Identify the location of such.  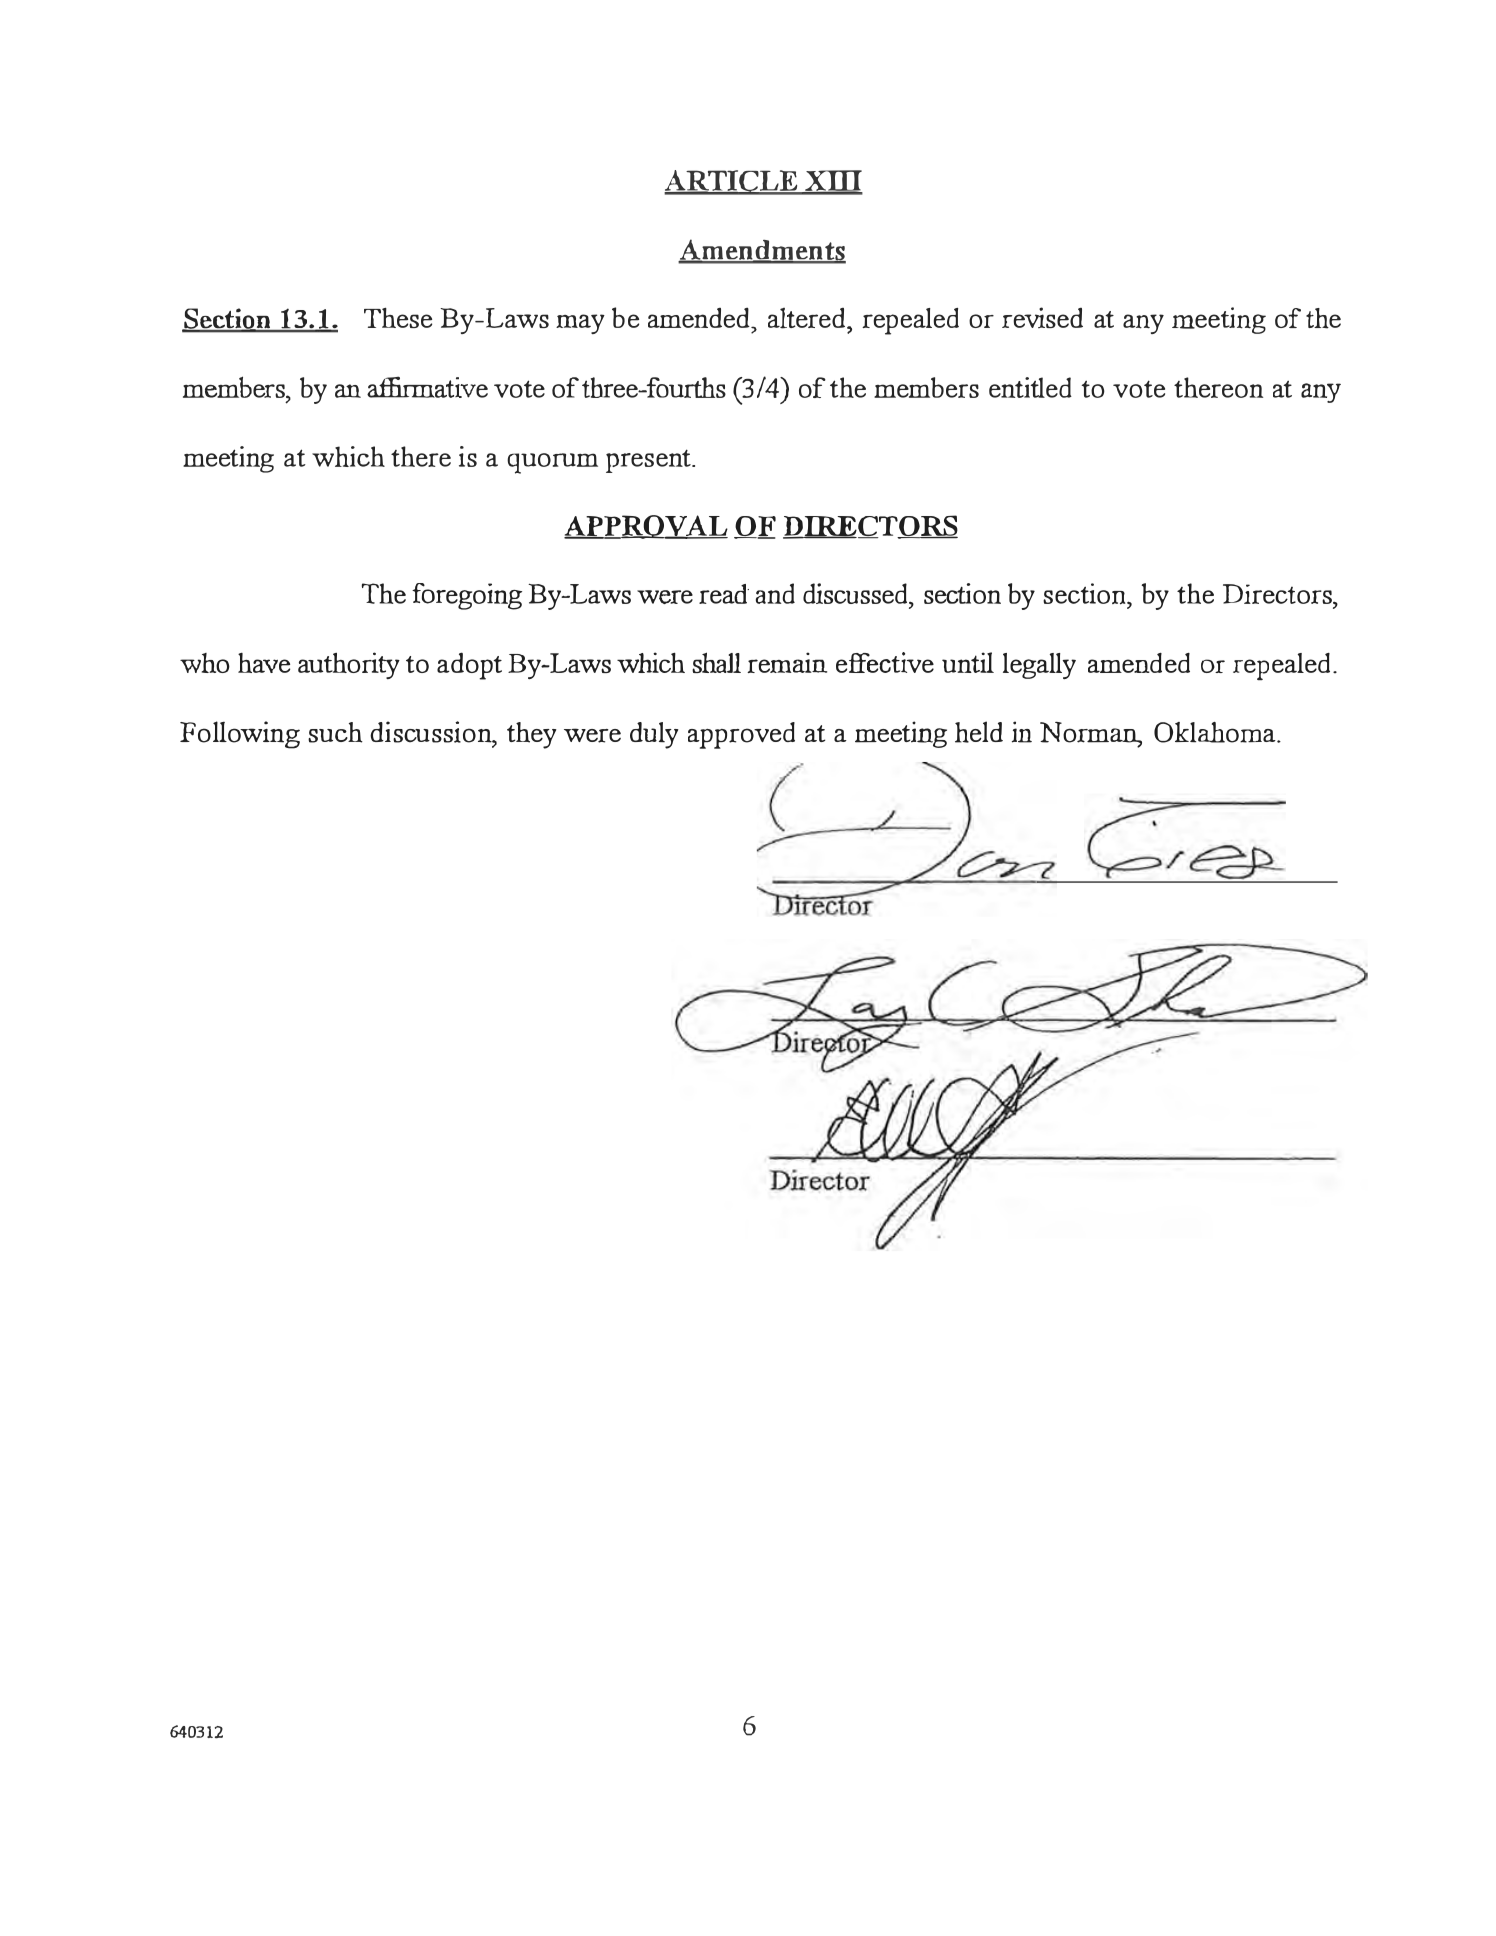
(335, 732).
